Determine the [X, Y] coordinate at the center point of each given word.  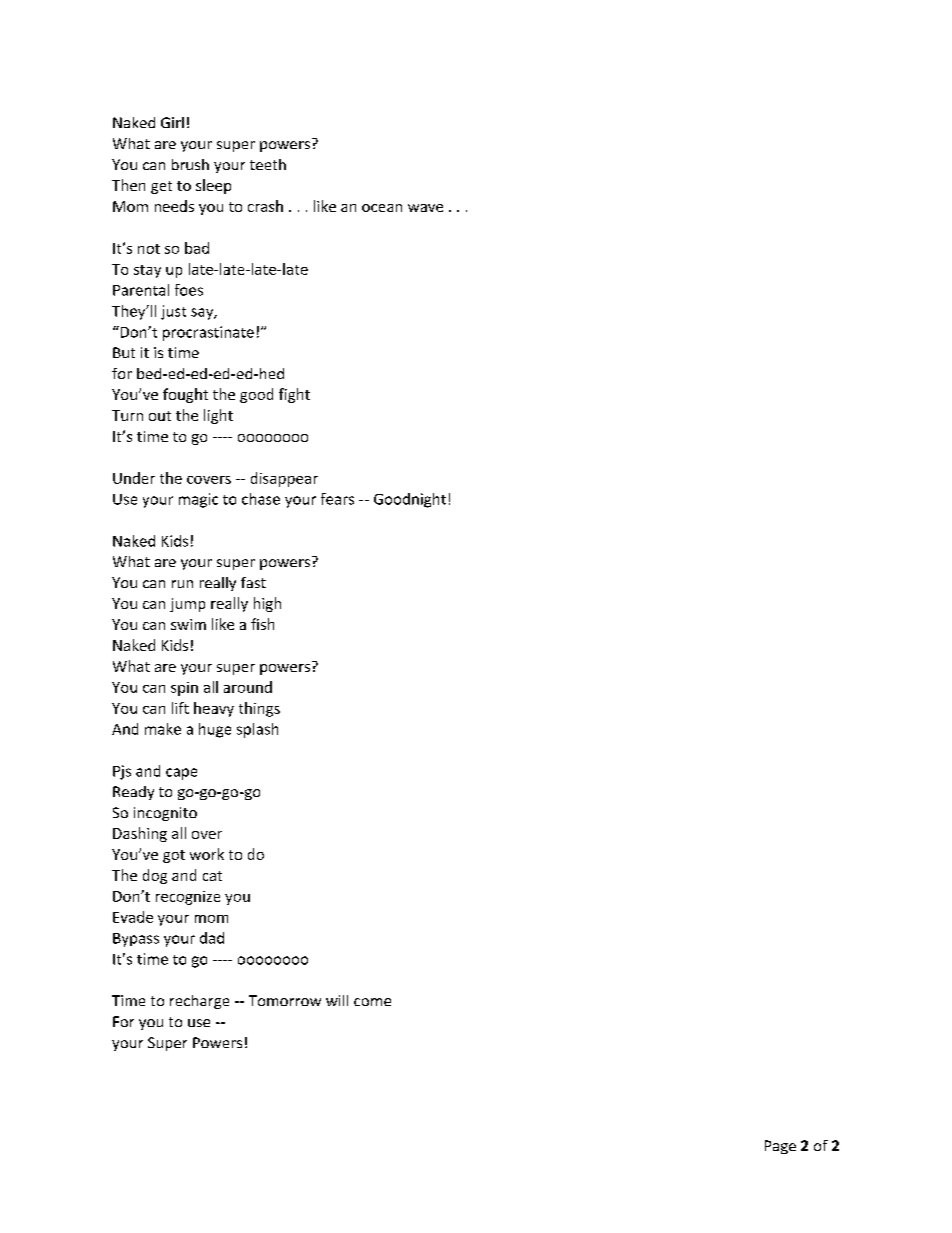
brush [190, 164]
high [267, 604]
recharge [199, 1002]
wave [425, 208]
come [372, 1002]
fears [337, 499]
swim [188, 624]
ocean [382, 208]
